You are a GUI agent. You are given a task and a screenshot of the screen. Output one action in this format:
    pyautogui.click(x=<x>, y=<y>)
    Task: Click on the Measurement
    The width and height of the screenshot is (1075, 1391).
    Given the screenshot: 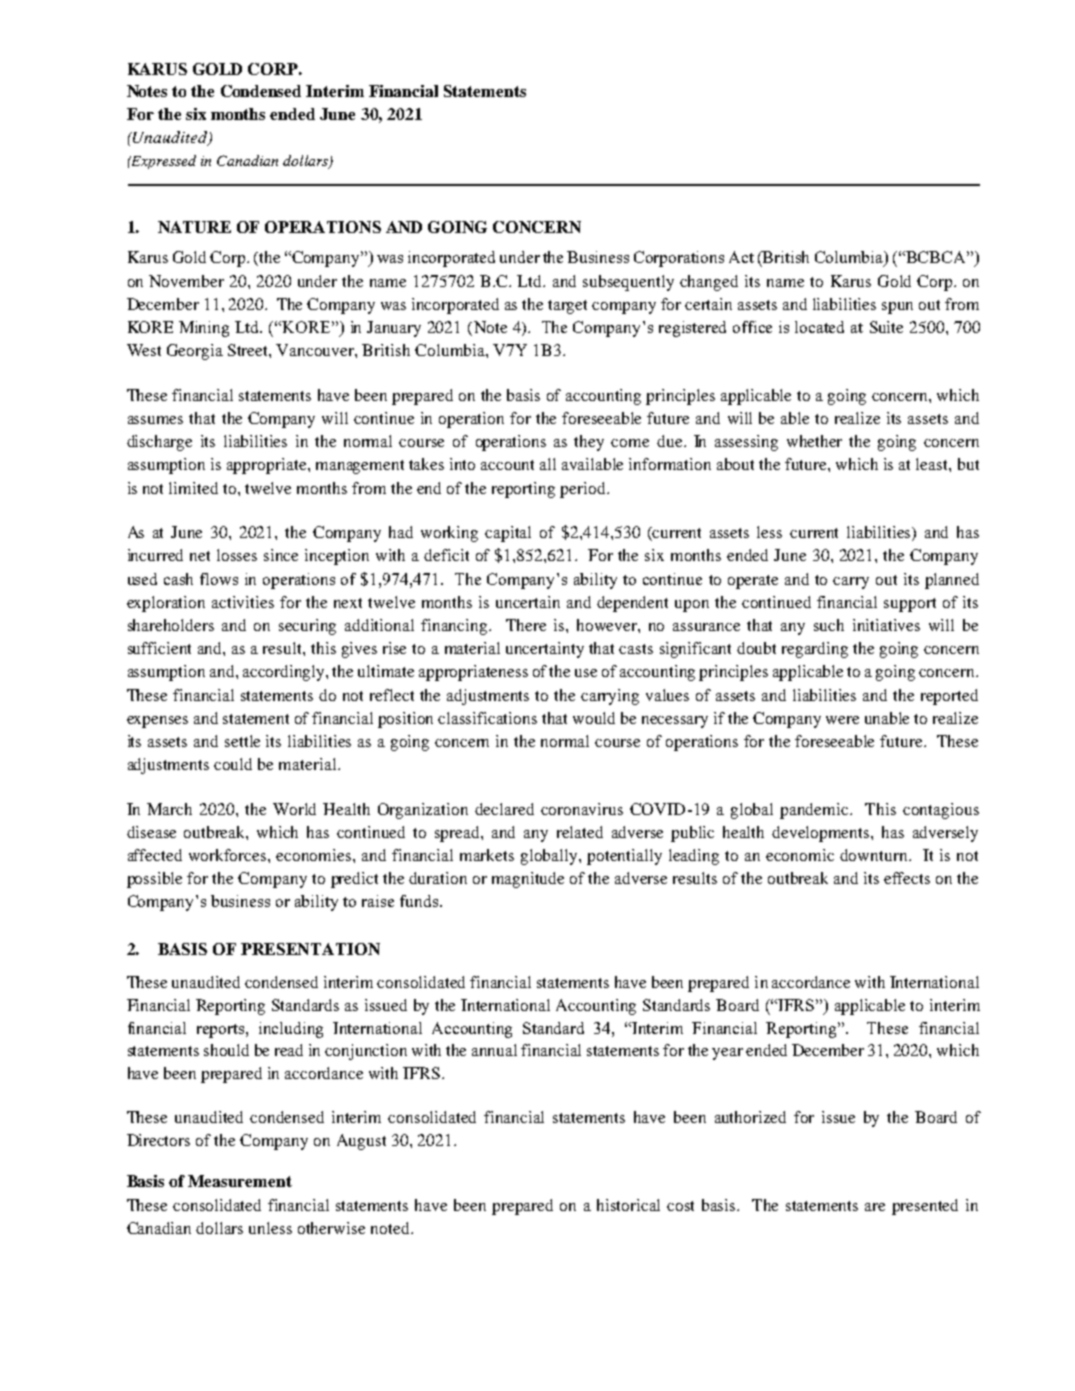 What is the action you would take?
    pyautogui.click(x=240, y=1181)
